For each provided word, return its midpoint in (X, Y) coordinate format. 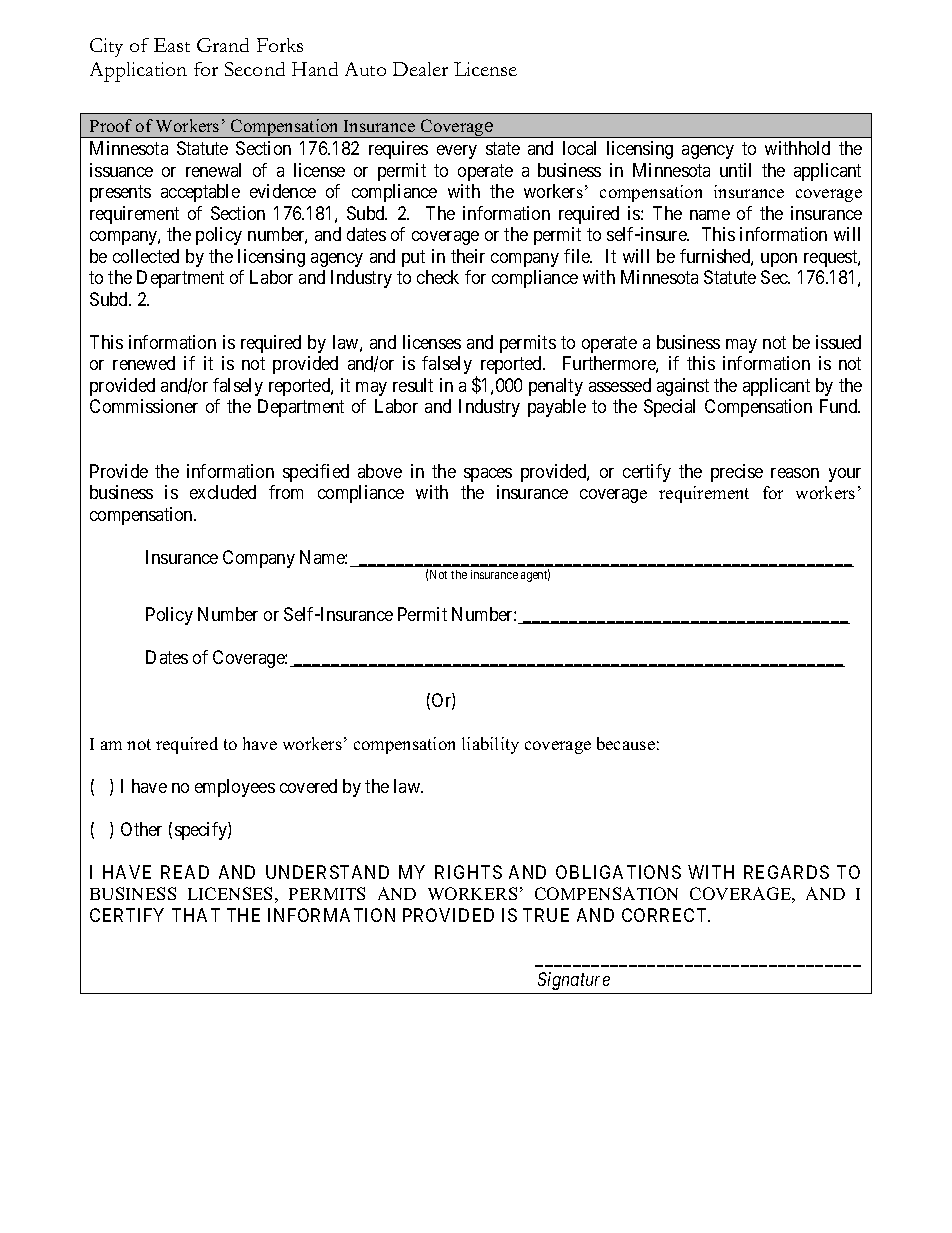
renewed (144, 363)
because (626, 743)
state (503, 149)
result (413, 385)
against (683, 387)
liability (490, 745)
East (172, 45)
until (735, 170)
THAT (196, 915)
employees (235, 788)
